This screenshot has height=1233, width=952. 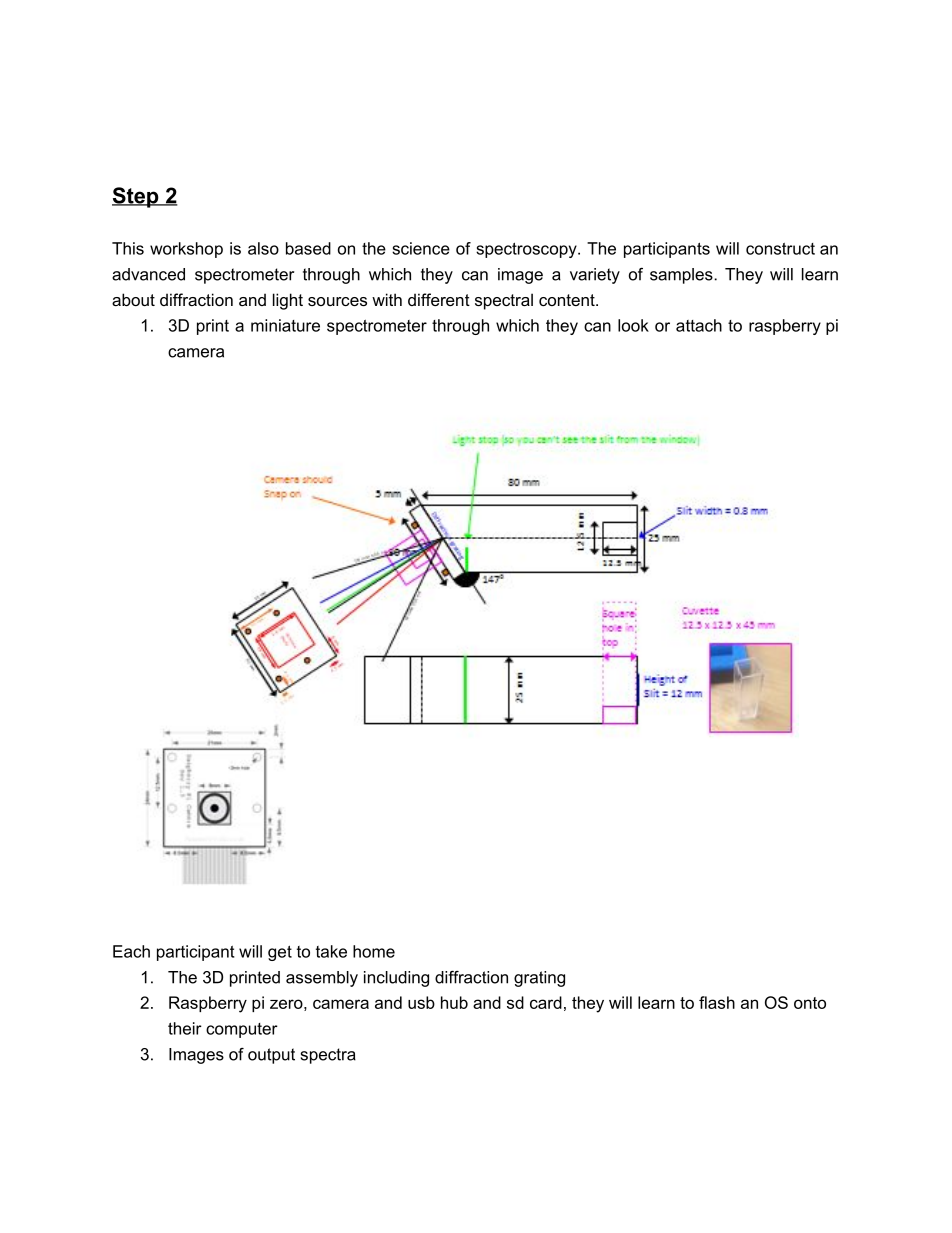 I want to click on science, so click(x=421, y=248).
